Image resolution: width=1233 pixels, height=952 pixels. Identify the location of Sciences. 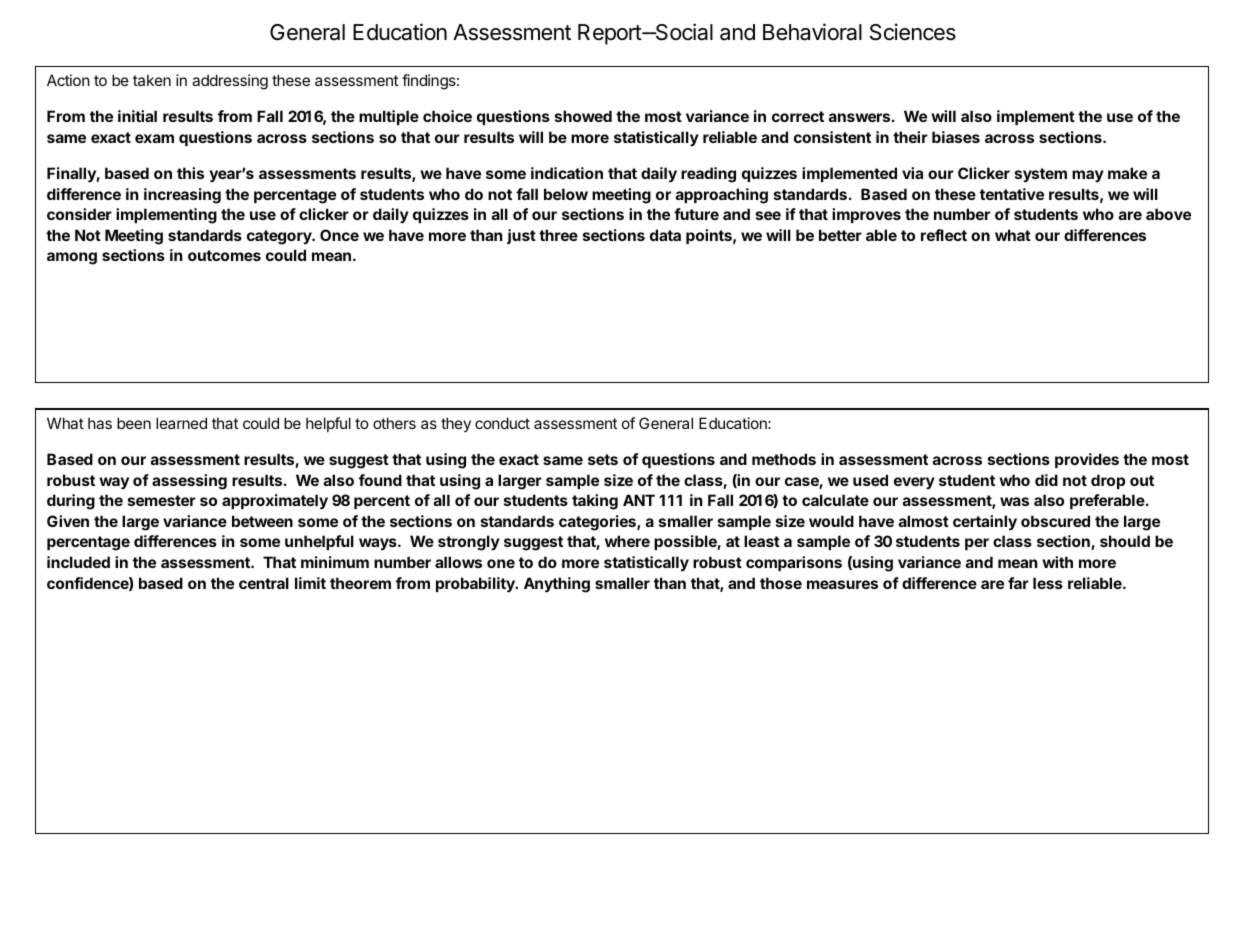
(913, 32).
